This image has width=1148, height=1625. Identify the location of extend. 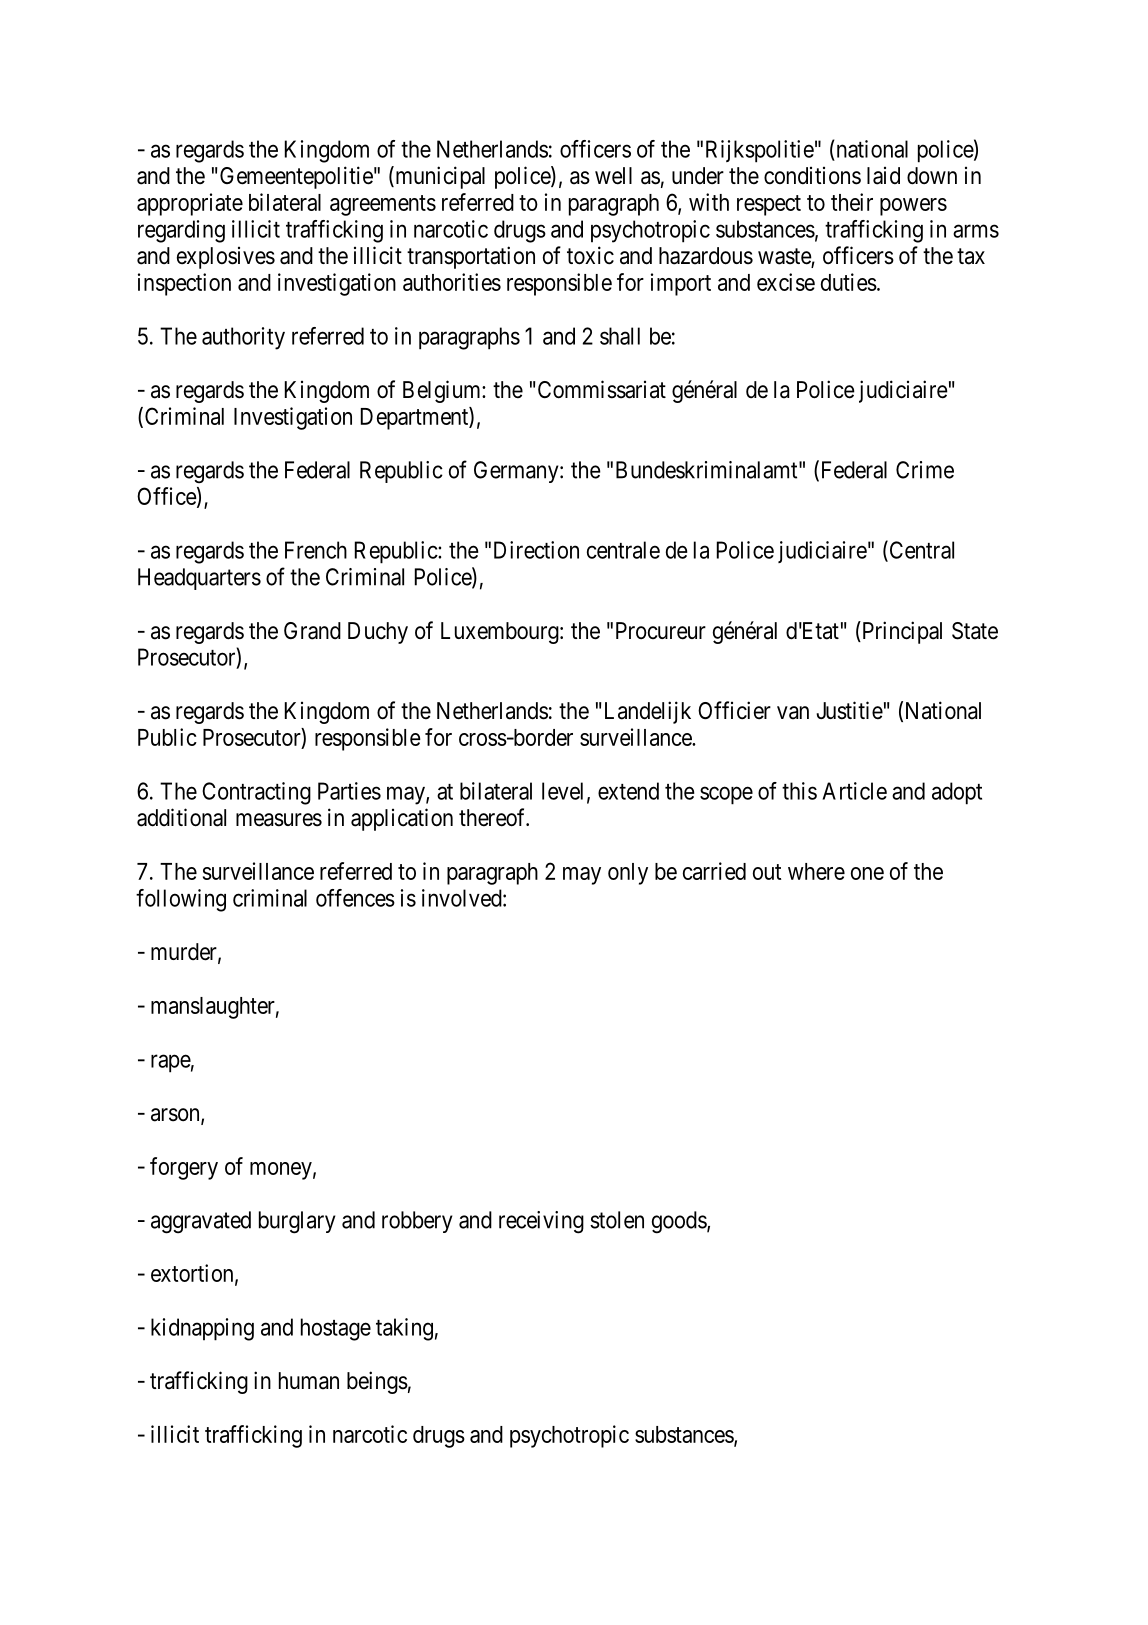
(628, 791).
